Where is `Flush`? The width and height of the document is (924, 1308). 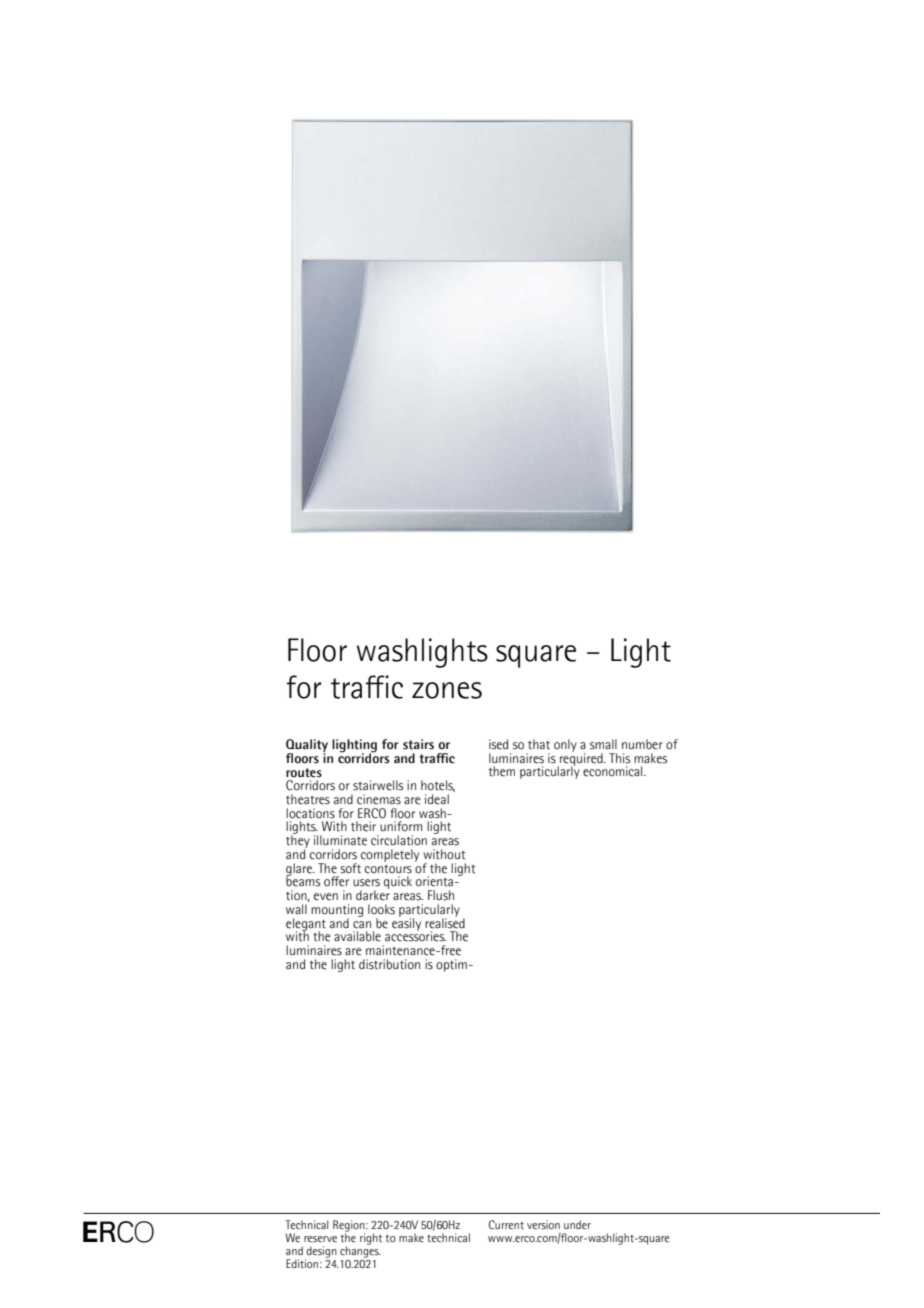
Flush is located at coordinates (441, 895).
